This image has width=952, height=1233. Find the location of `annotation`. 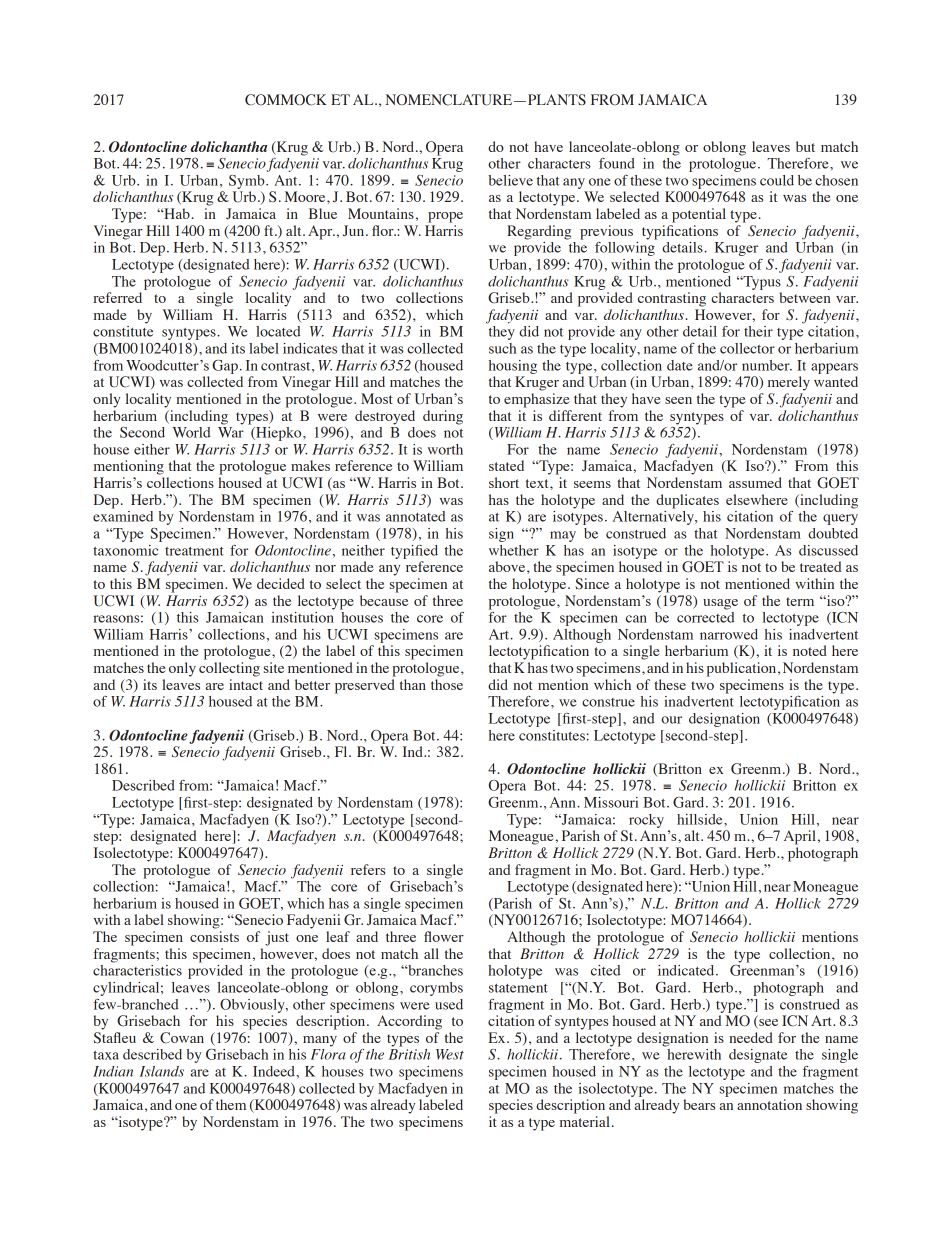

annotation is located at coordinates (769, 1104).
